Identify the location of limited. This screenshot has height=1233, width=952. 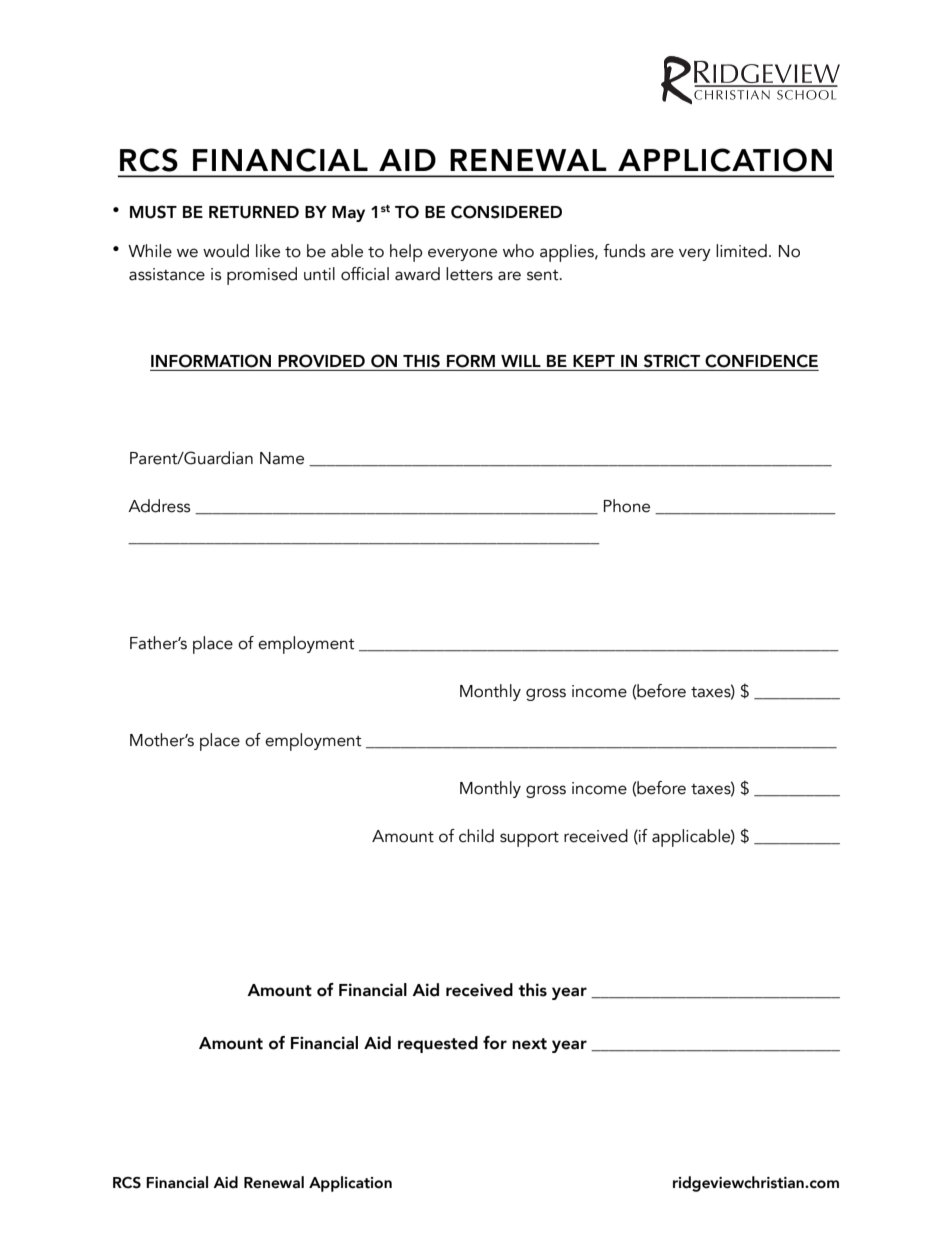
(741, 251).
